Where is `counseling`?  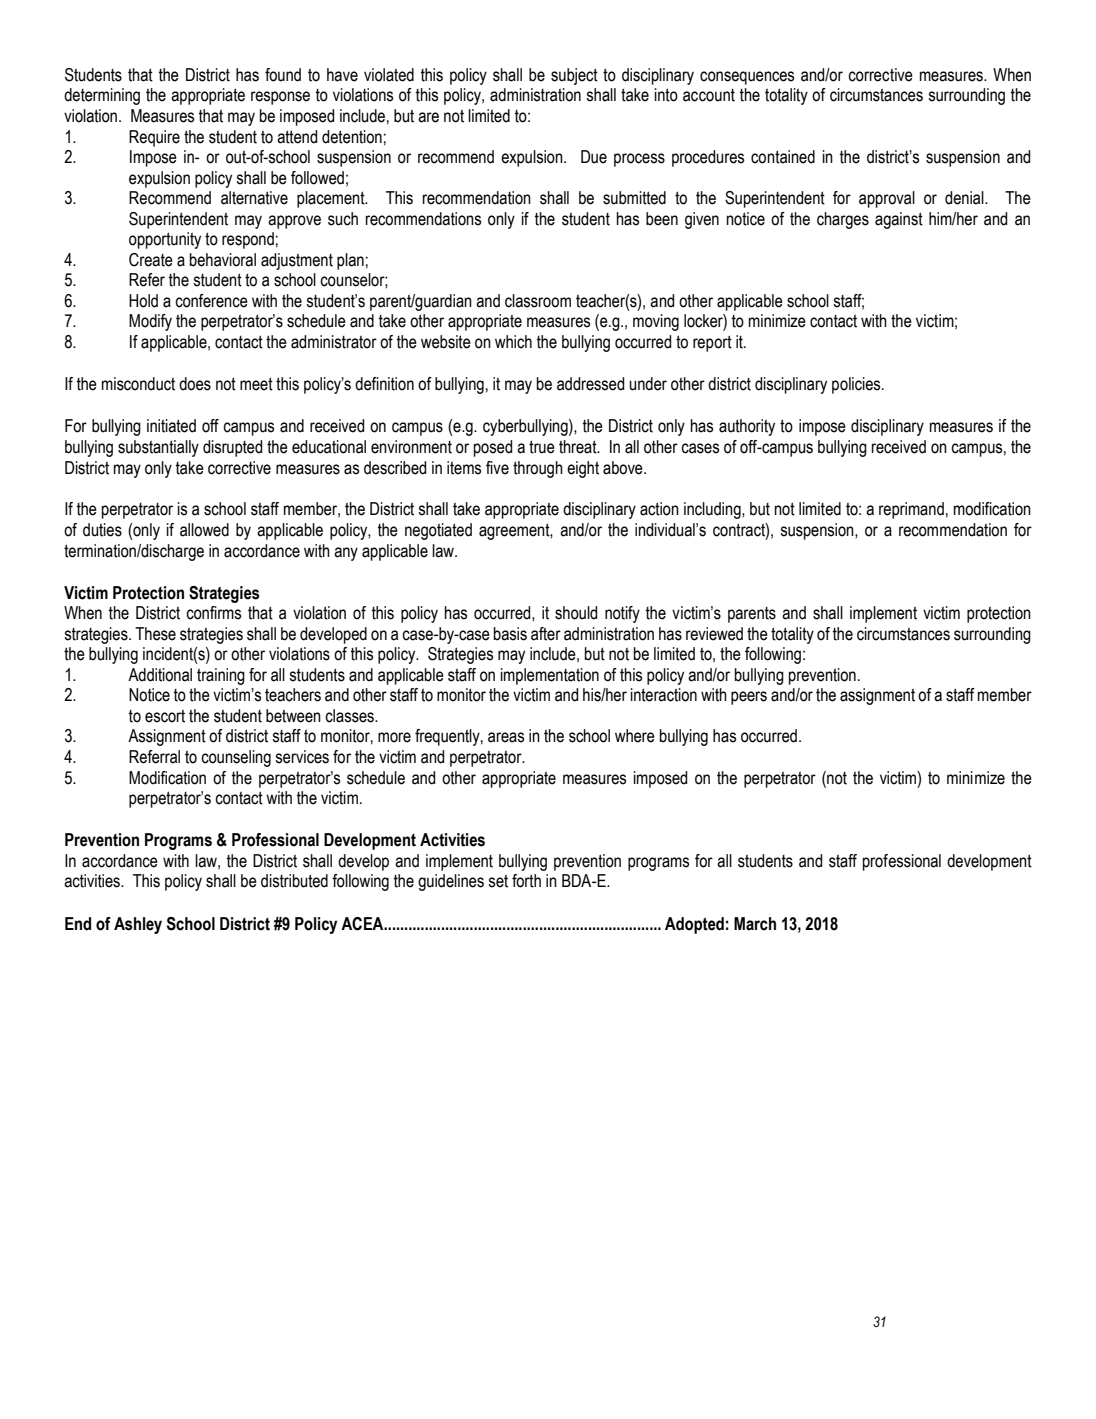 counseling is located at coordinates (236, 758).
